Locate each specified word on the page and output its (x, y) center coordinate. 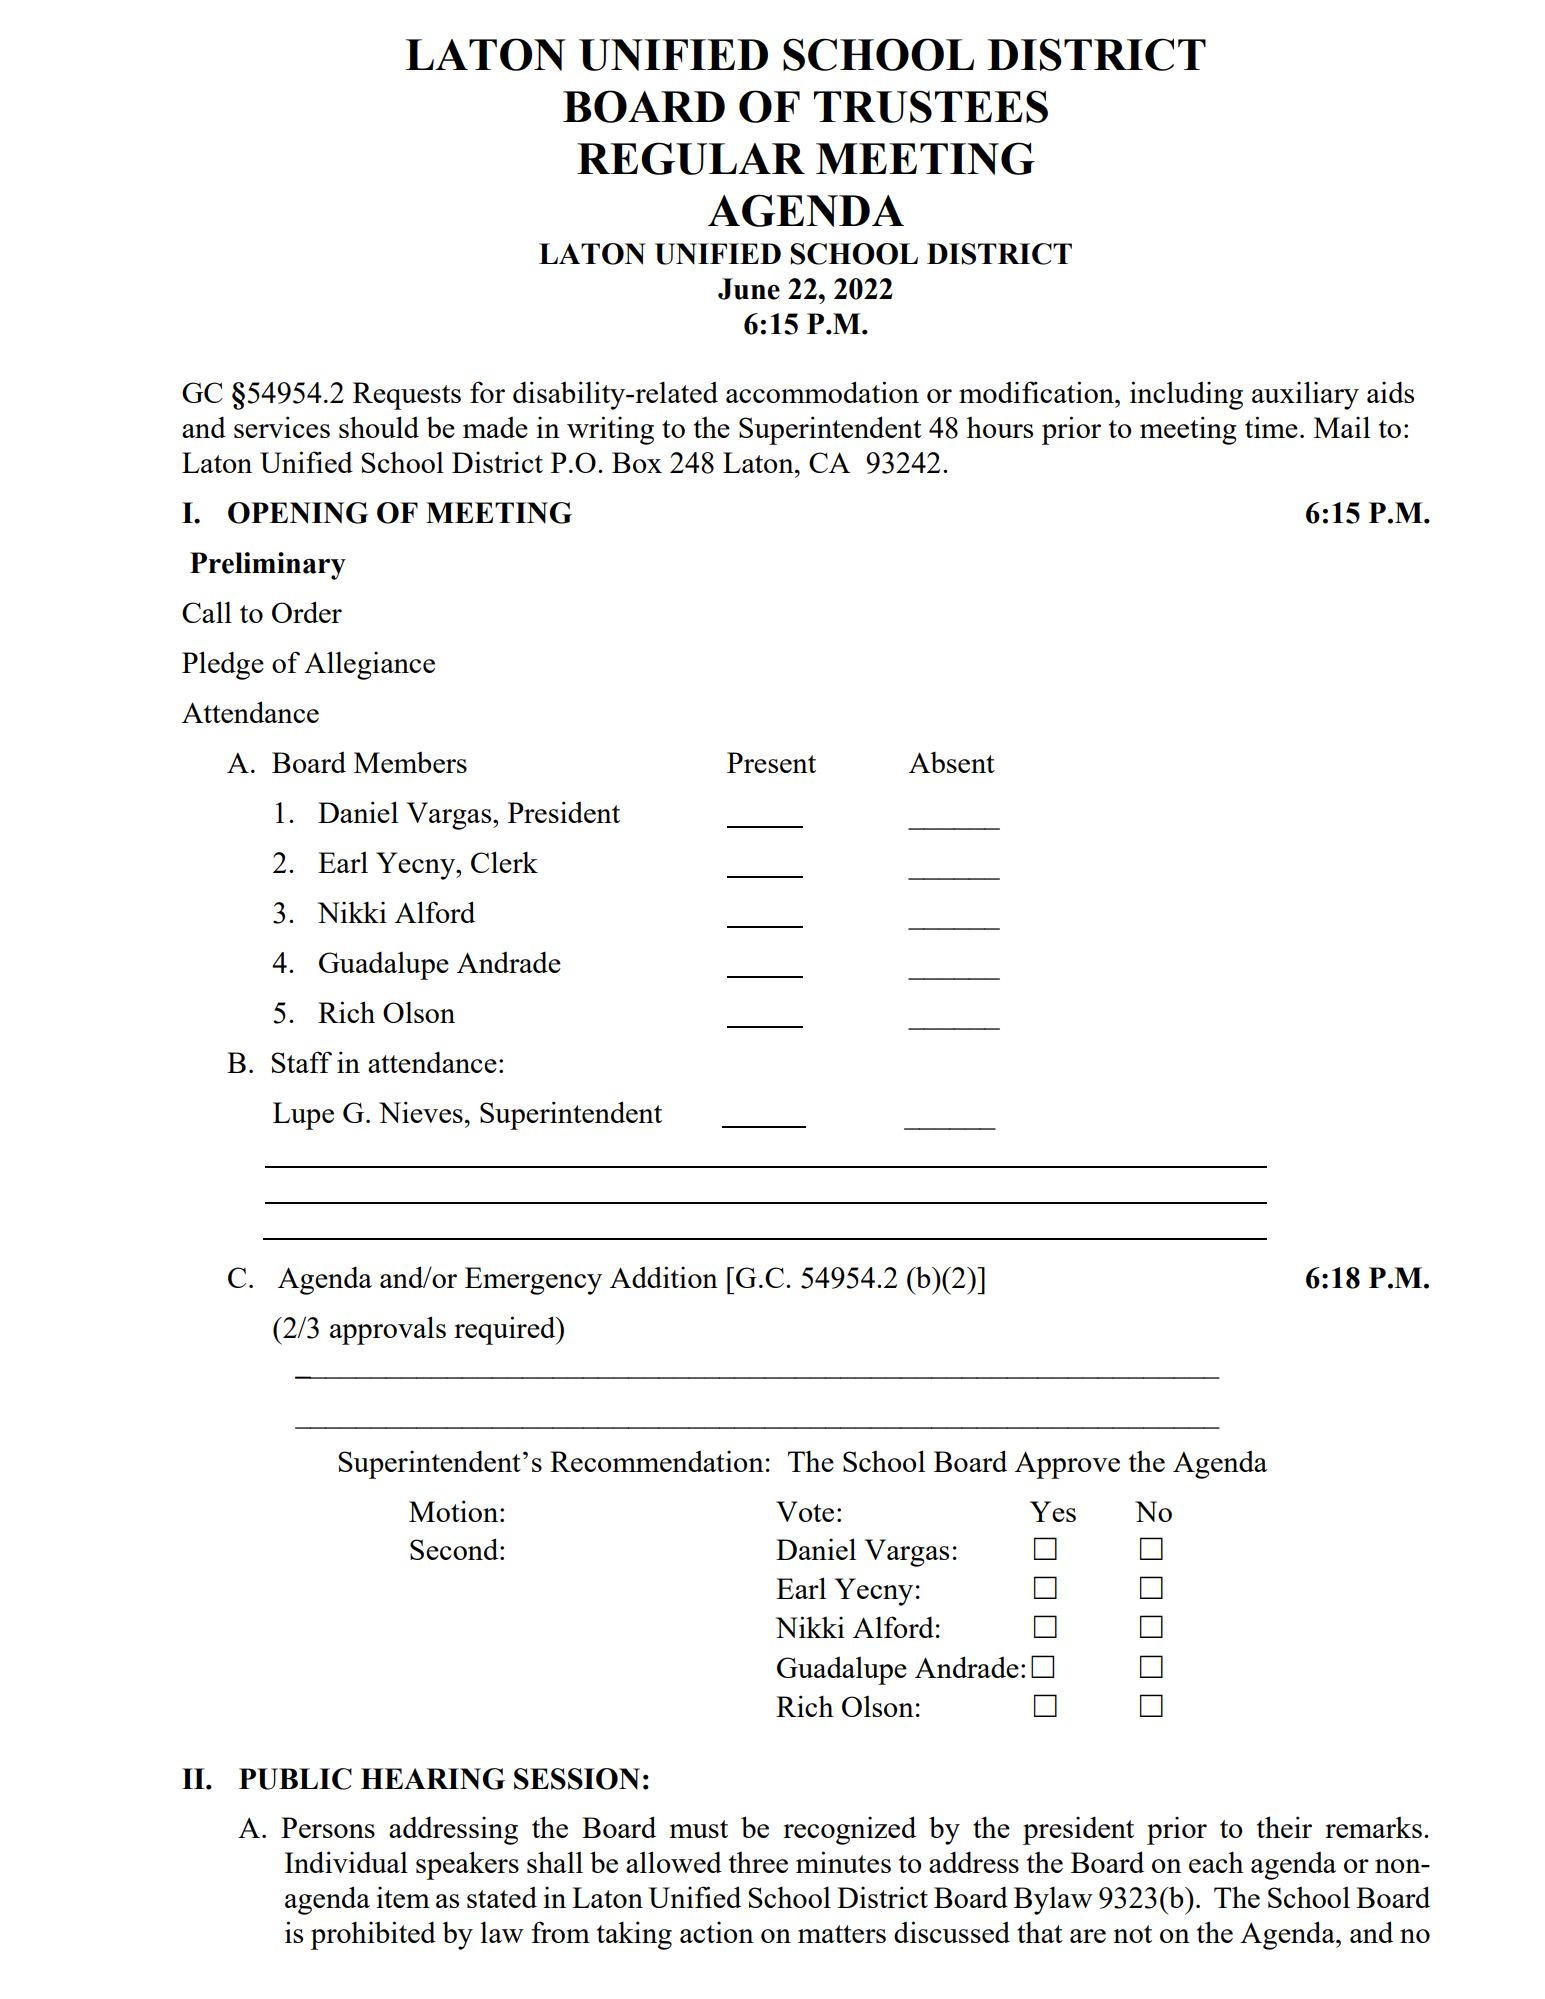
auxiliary (1305, 395)
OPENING (298, 513)
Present (771, 762)
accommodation (822, 392)
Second (455, 1549)
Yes (1053, 1511)
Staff (301, 1062)
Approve (1067, 1465)
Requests (407, 396)
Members (410, 762)
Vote (805, 1511)
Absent (952, 762)
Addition (664, 1277)
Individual (346, 1862)
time (1271, 427)
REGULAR (691, 158)
